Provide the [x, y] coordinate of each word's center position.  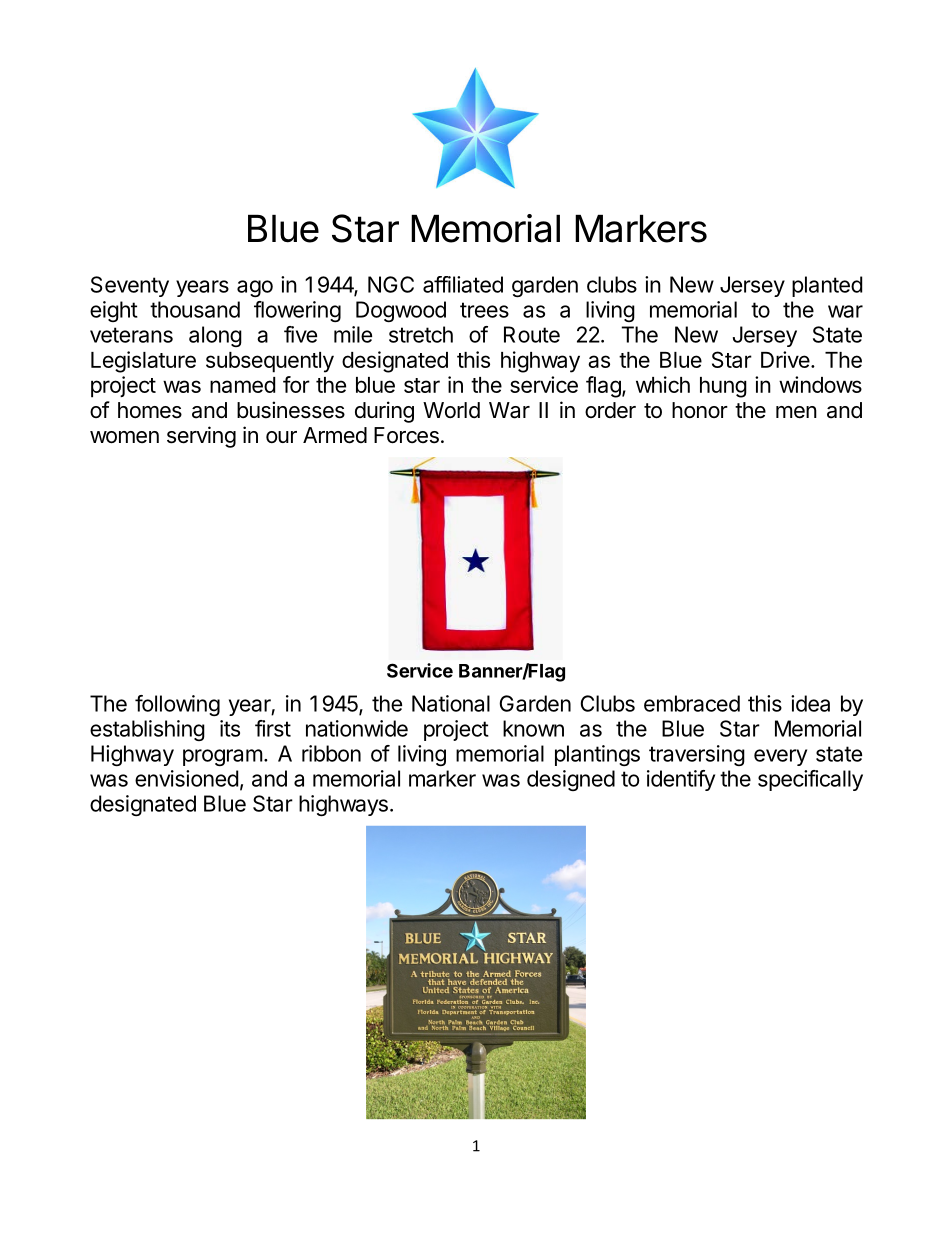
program [223, 757]
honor [700, 410]
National [451, 703]
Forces [406, 435]
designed [571, 780]
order [610, 410]
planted [827, 286]
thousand [195, 309]
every [780, 757]
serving [201, 437]
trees [484, 310]
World [451, 410]
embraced [692, 703]
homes [150, 410]
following [177, 705]
